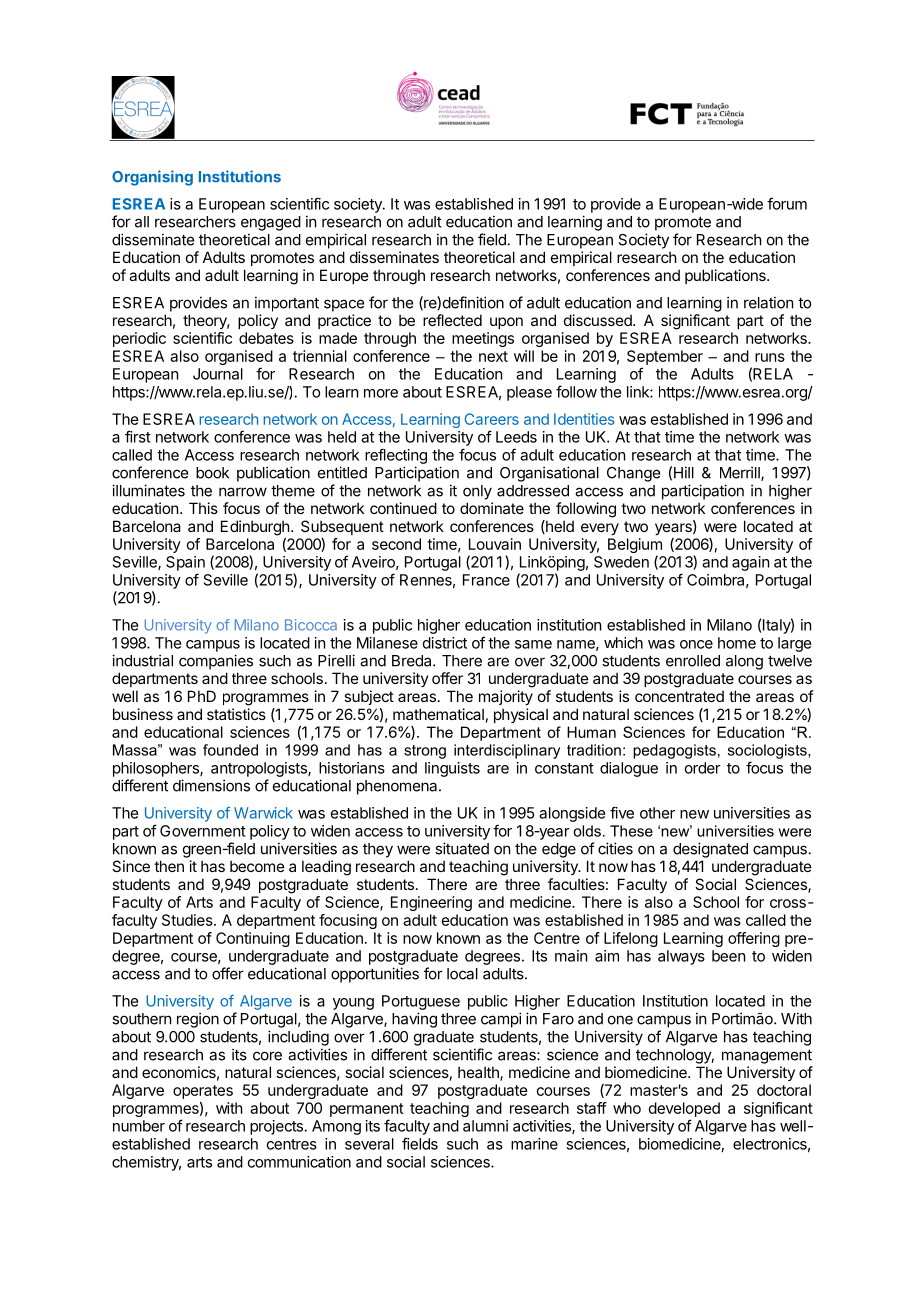  I want to click on dominate, so click(492, 508).
